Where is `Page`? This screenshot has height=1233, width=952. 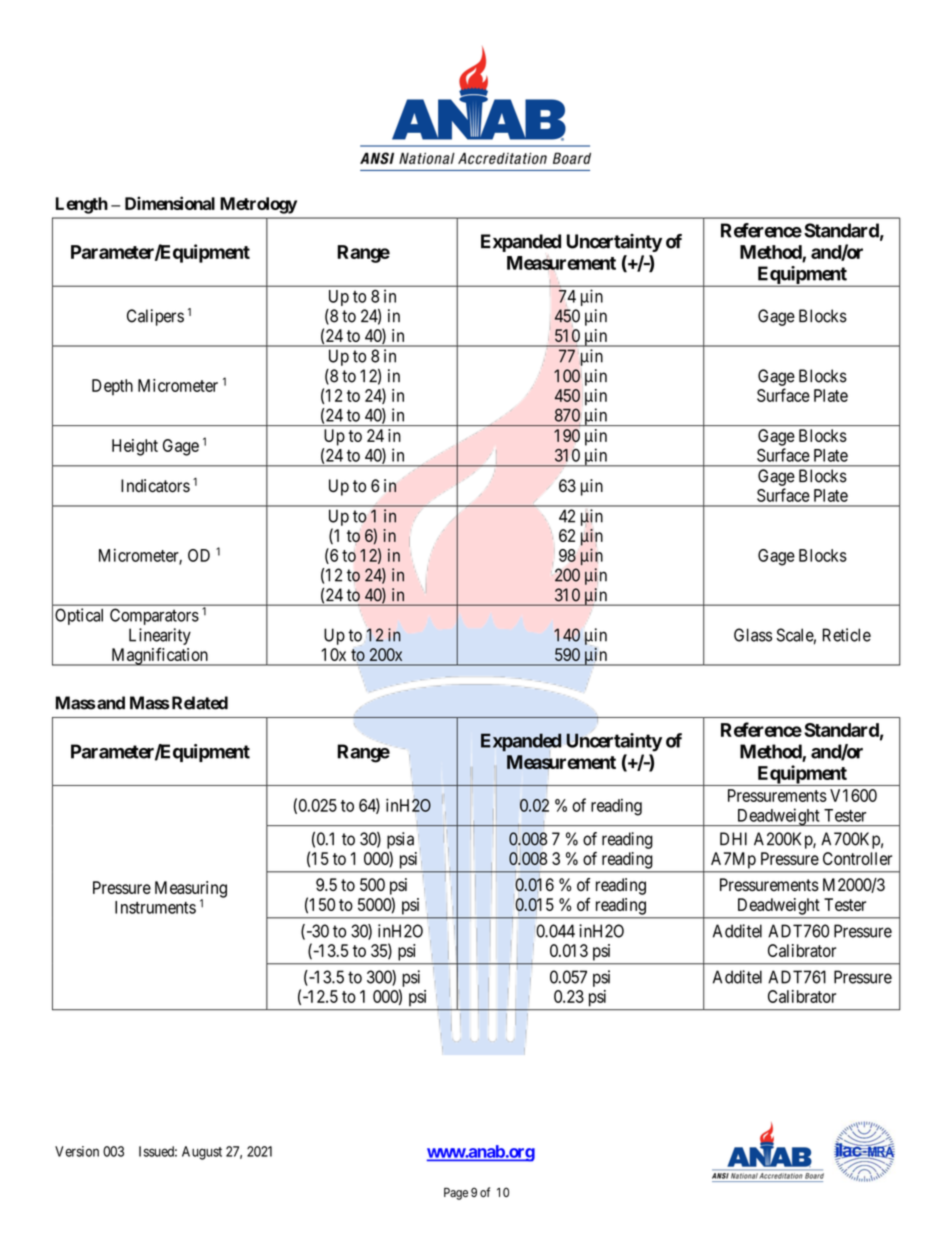
Page is located at coordinates (456, 1194).
